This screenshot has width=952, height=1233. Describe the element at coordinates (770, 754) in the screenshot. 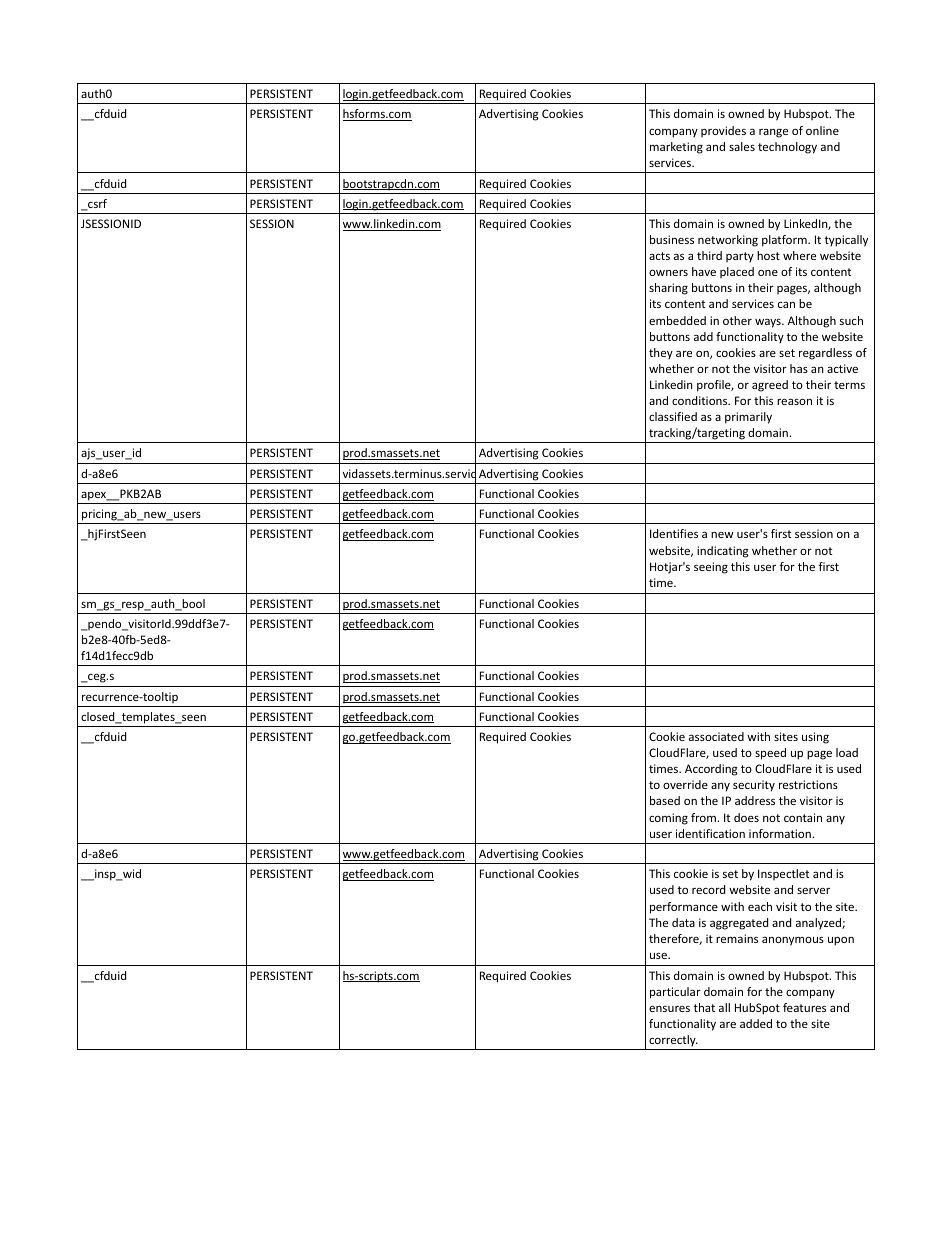

I see `speed` at that location.
